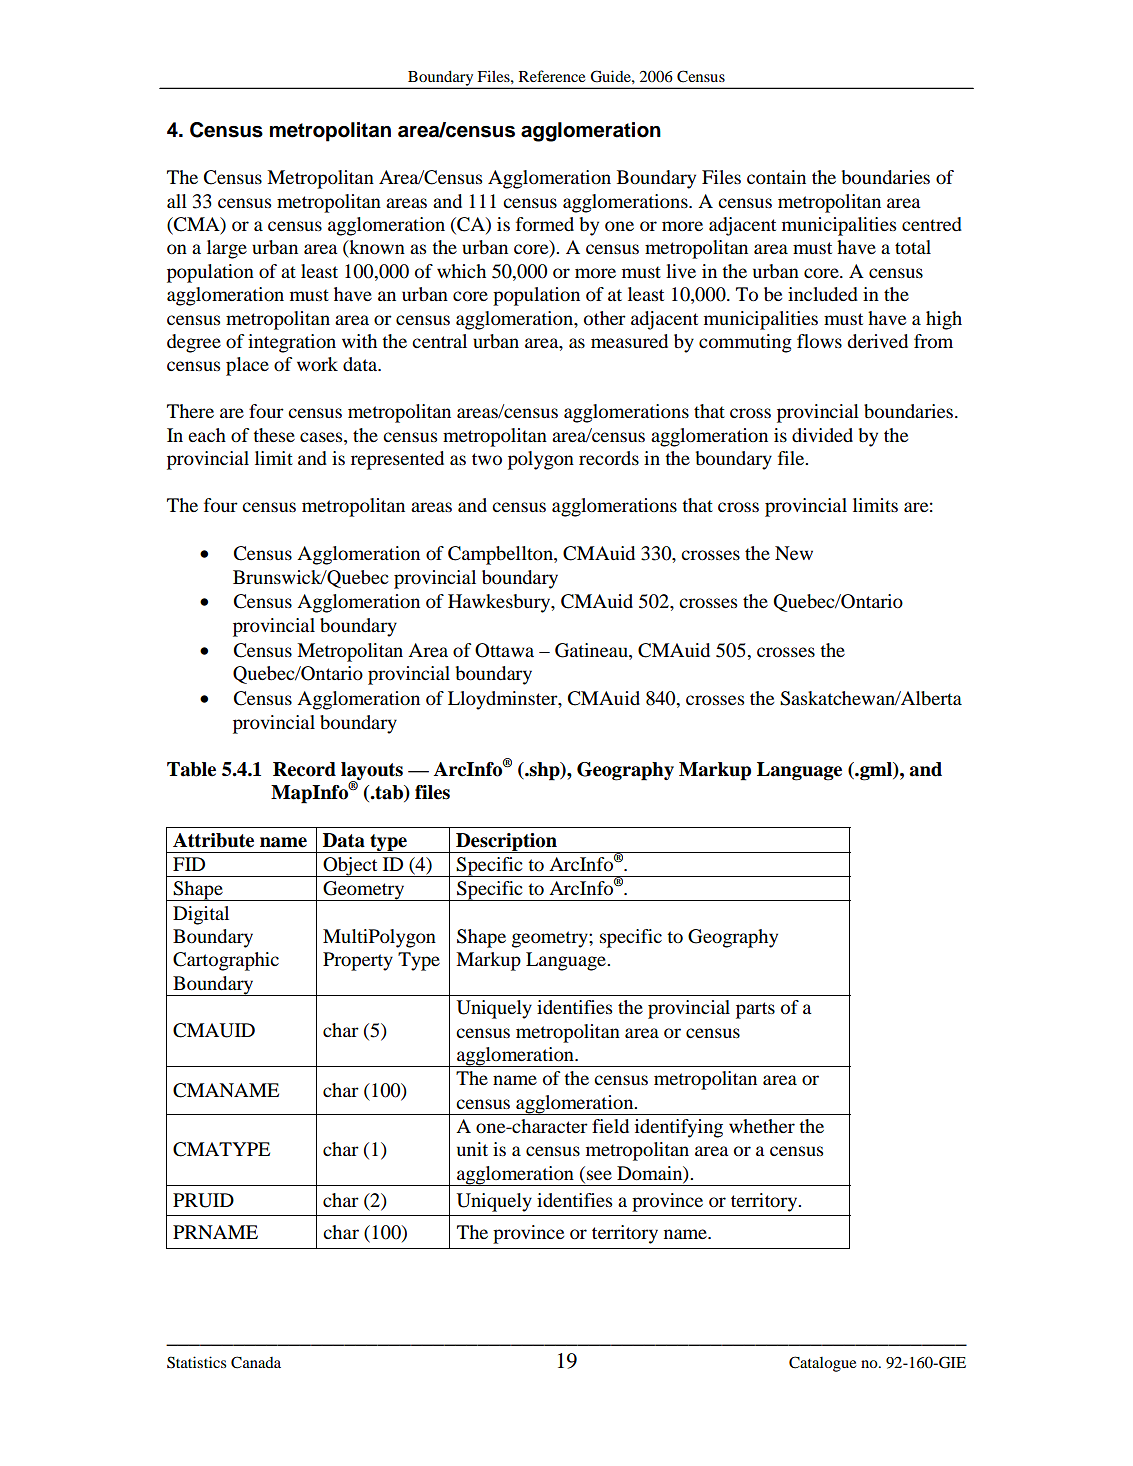  What do you see at coordinates (610, 1126) in the screenshot?
I see `field` at bounding box center [610, 1126].
